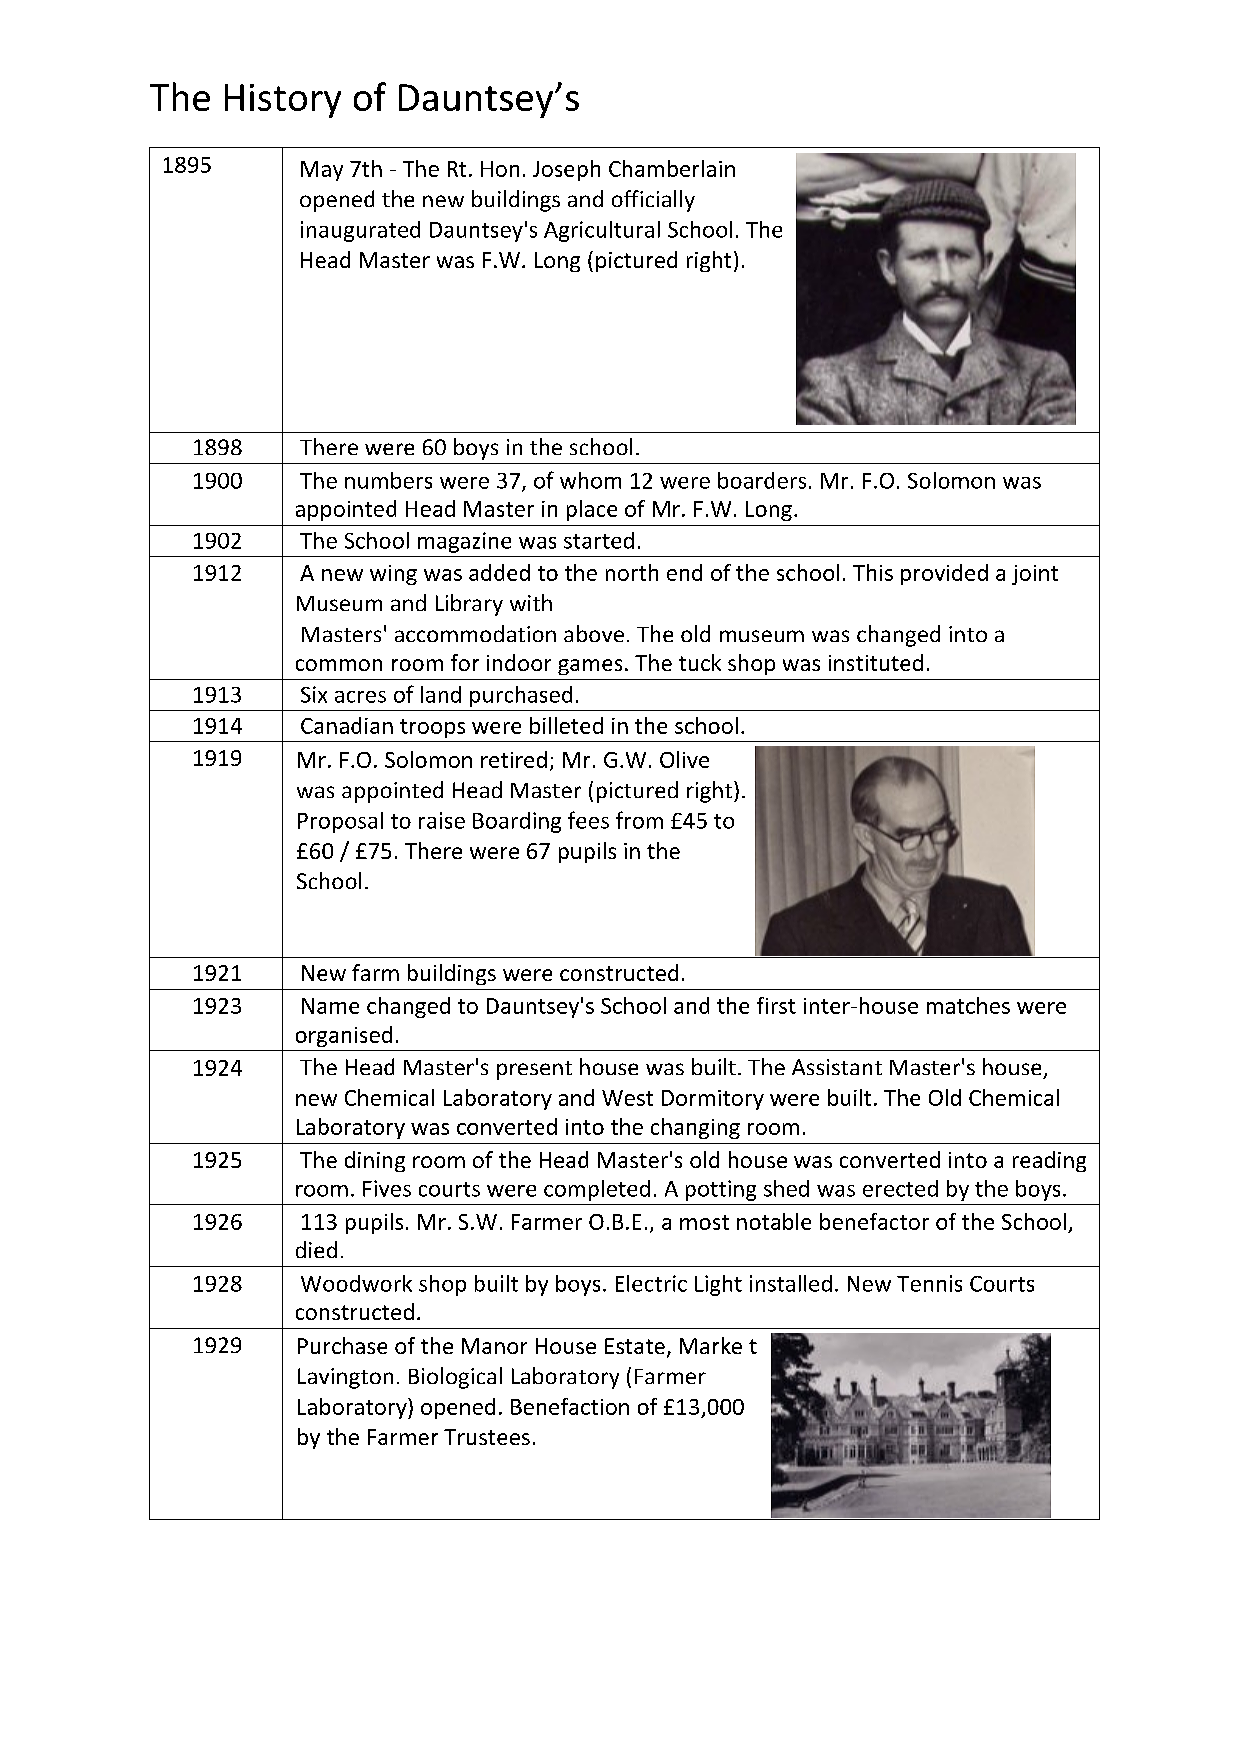  What do you see at coordinates (375, 1161) in the document?
I see `dining` at bounding box center [375, 1161].
